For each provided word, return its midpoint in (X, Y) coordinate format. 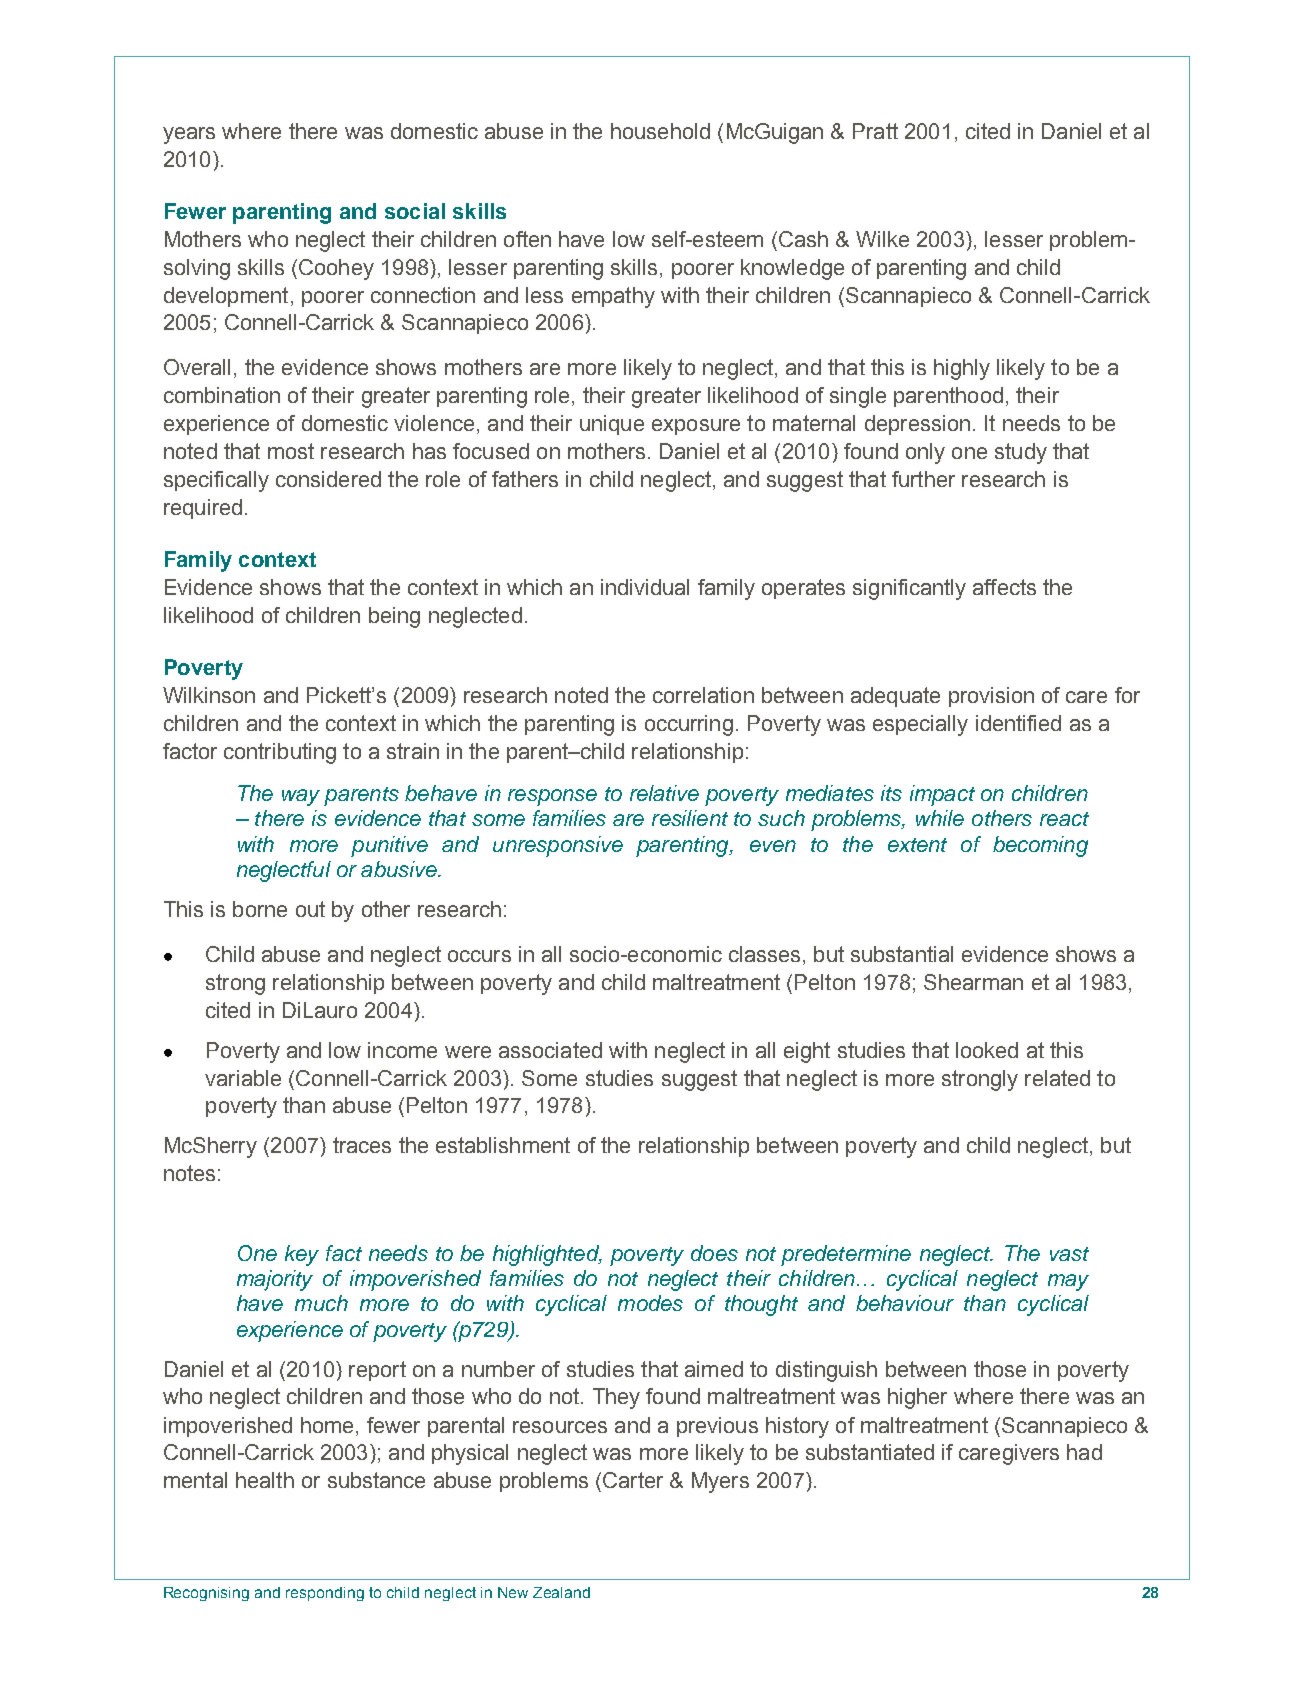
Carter (633, 1480)
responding (325, 1594)
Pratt (875, 131)
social (415, 211)
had (1084, 1452)
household (660, 131)
